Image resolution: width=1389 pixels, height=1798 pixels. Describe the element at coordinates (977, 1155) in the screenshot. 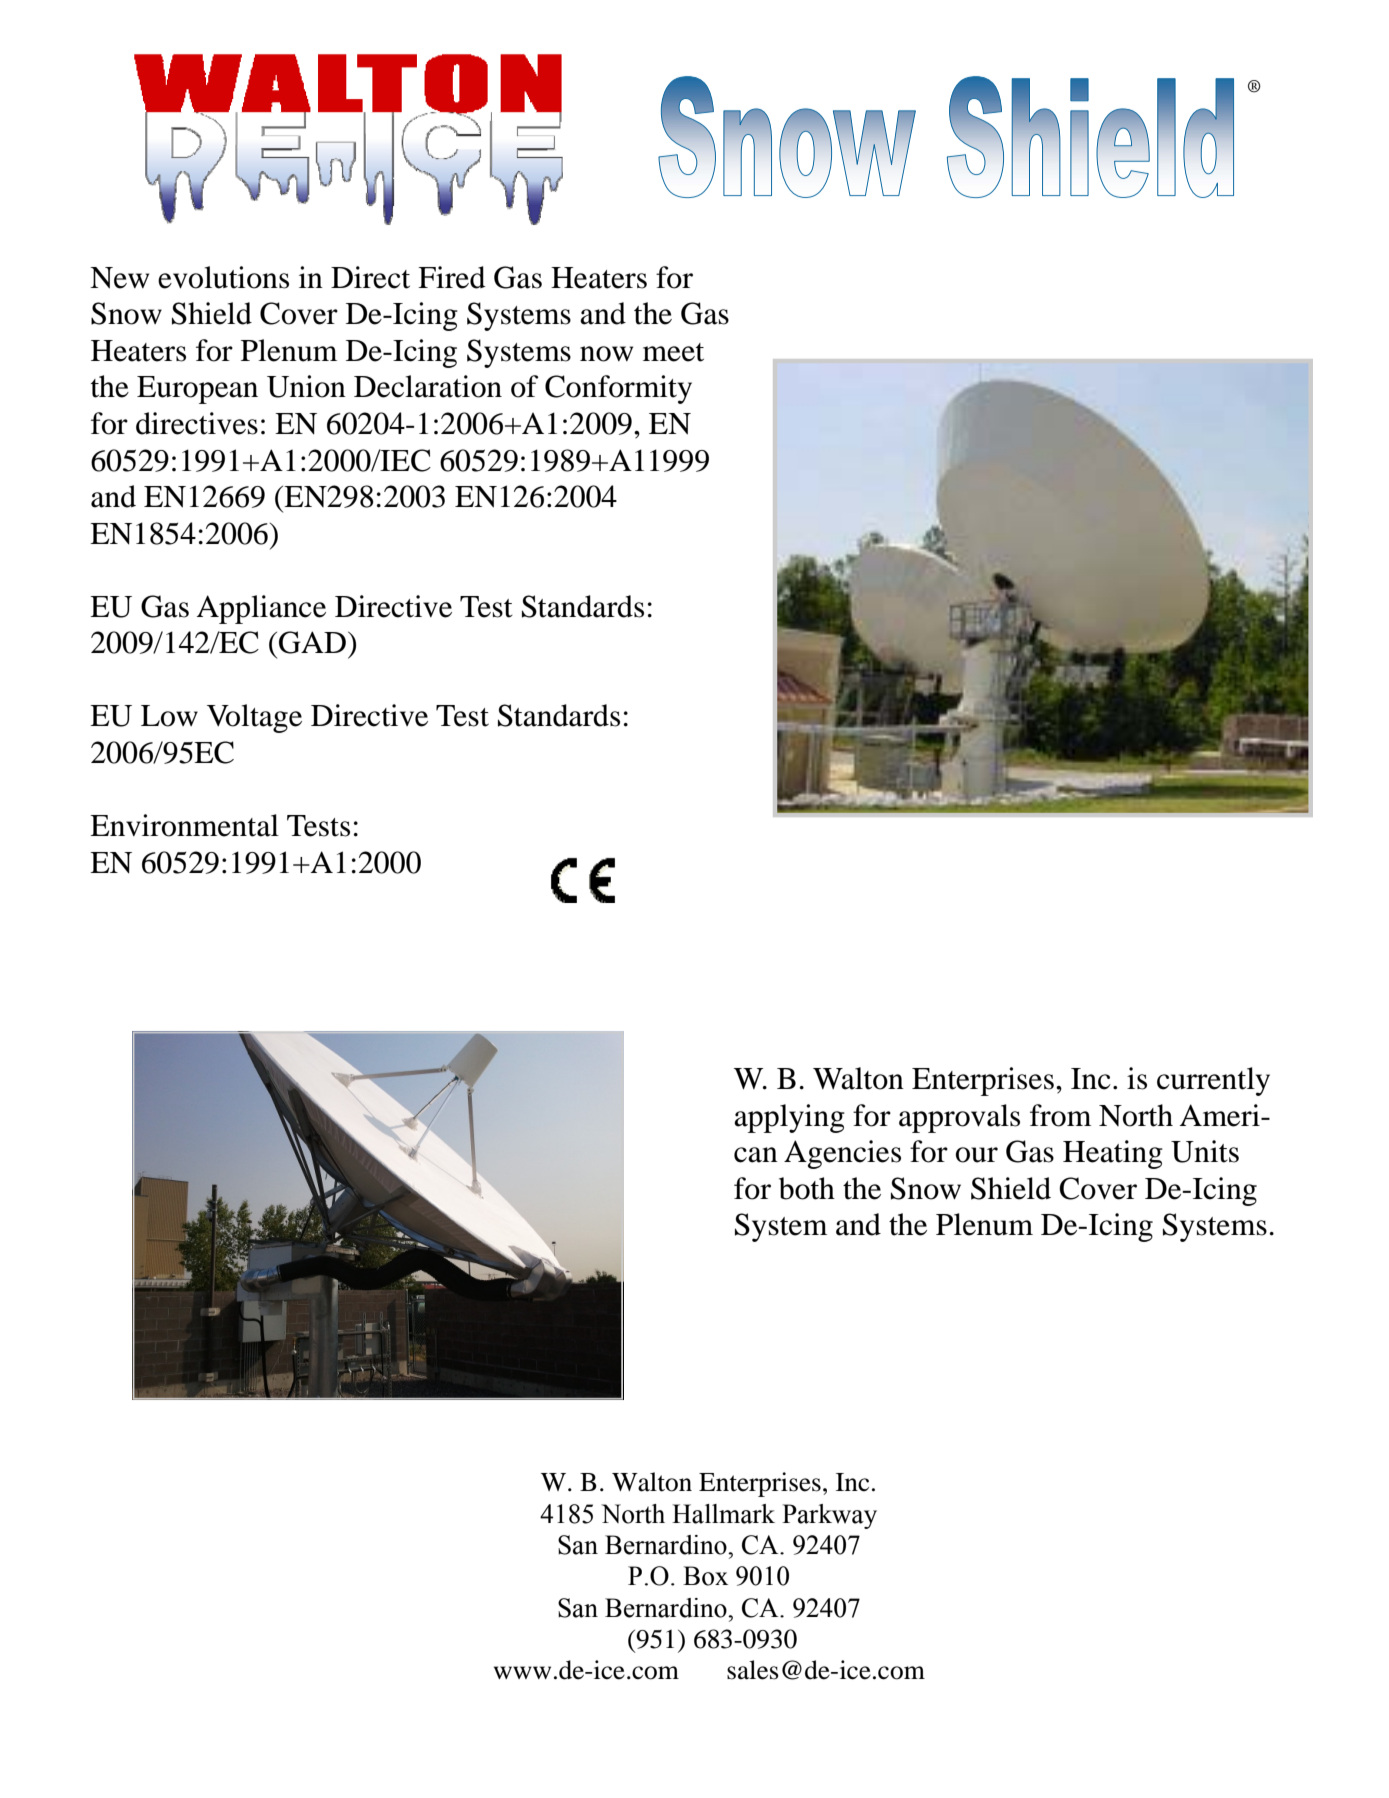

I see `our` at that location.
